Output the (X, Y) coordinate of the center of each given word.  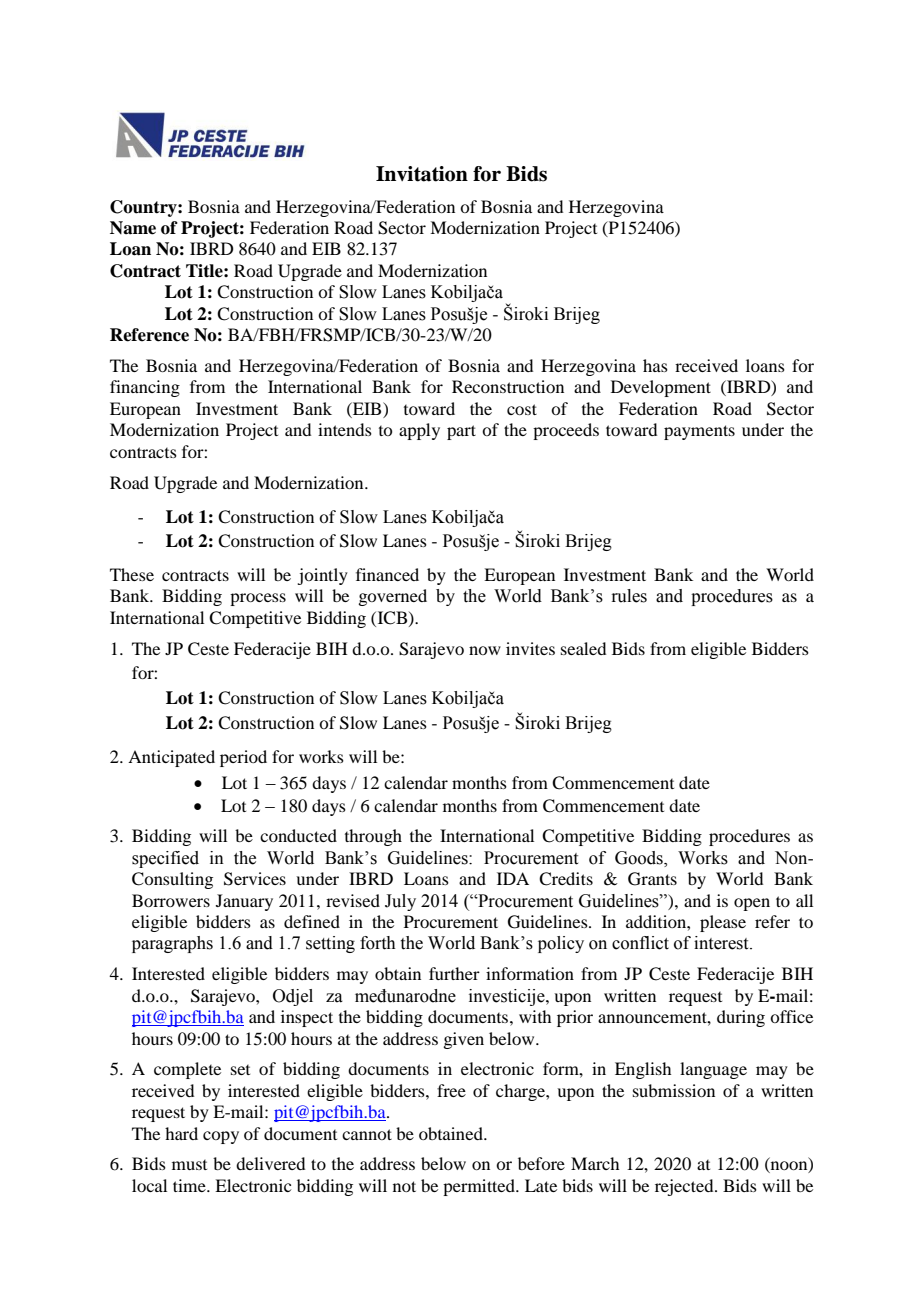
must (189, 1165)
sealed (583, 648)
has (655, 365)
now (485, 650)
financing (145, 388)
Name (133, 228)
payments (699, 432)
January (244, 902)
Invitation (422, 174)
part (461, 432)
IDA (513, 878)
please (723, 923)
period (243, 758)
